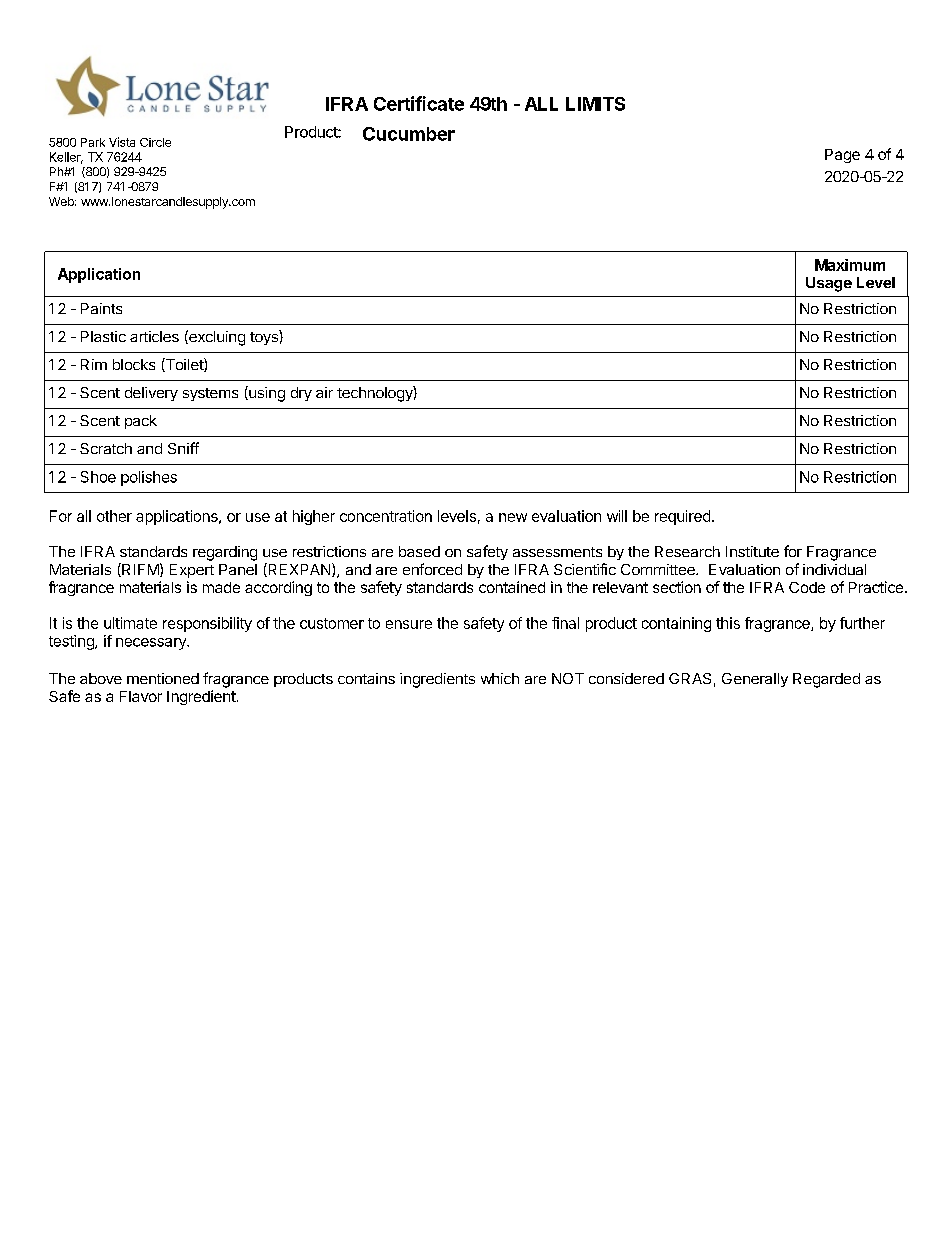 This document has height=1233, width=952. Describe the element at coordinates (101, 308) in the document. I see `Paints` at that location.
